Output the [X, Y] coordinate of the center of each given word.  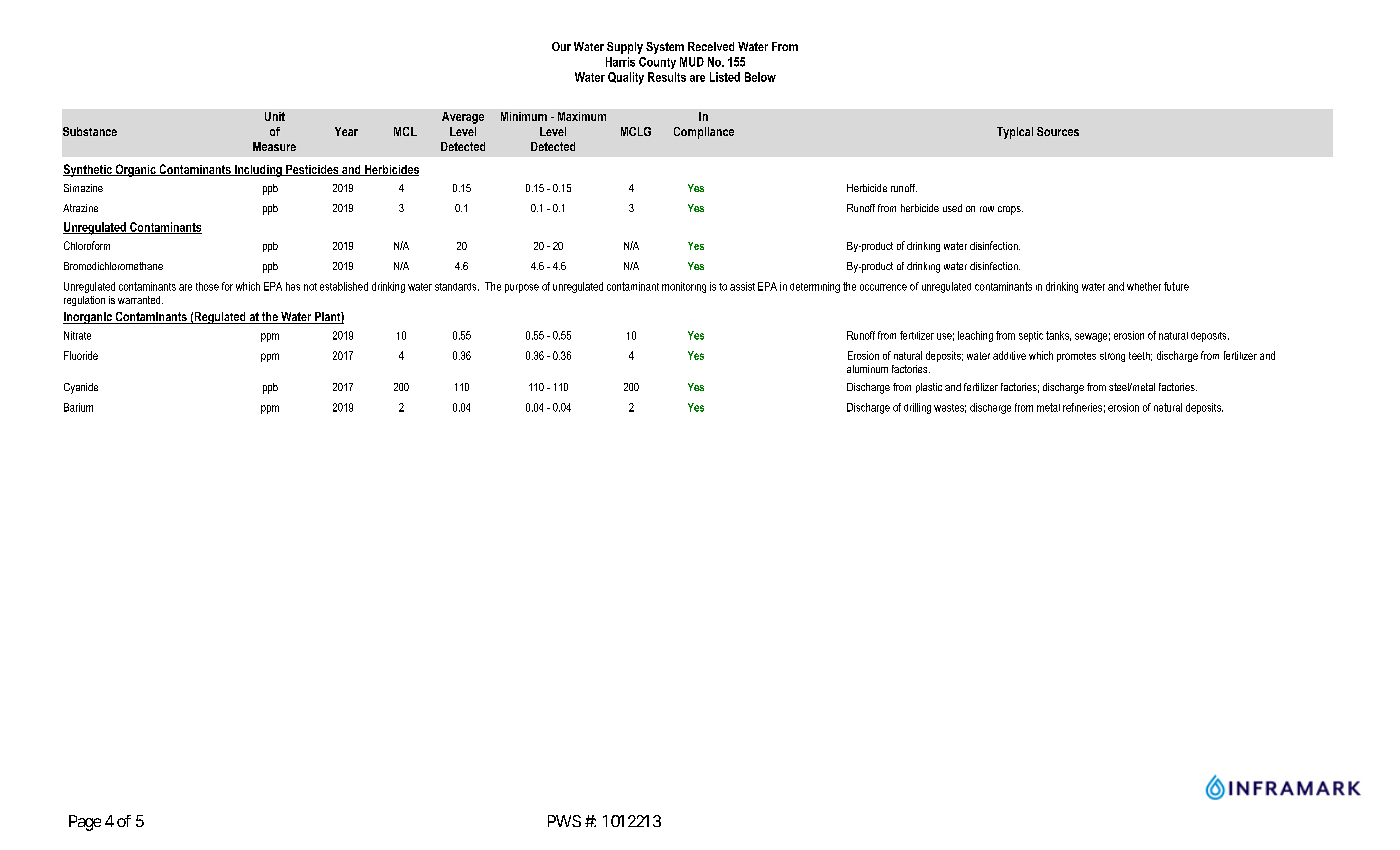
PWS [564, 821]
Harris [620, 62]
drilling [917, 408]
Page [85, 823]
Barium [78, 407]
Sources [1058, 131]
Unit [275, 116]
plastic [929, 388]
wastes [950, 408]
